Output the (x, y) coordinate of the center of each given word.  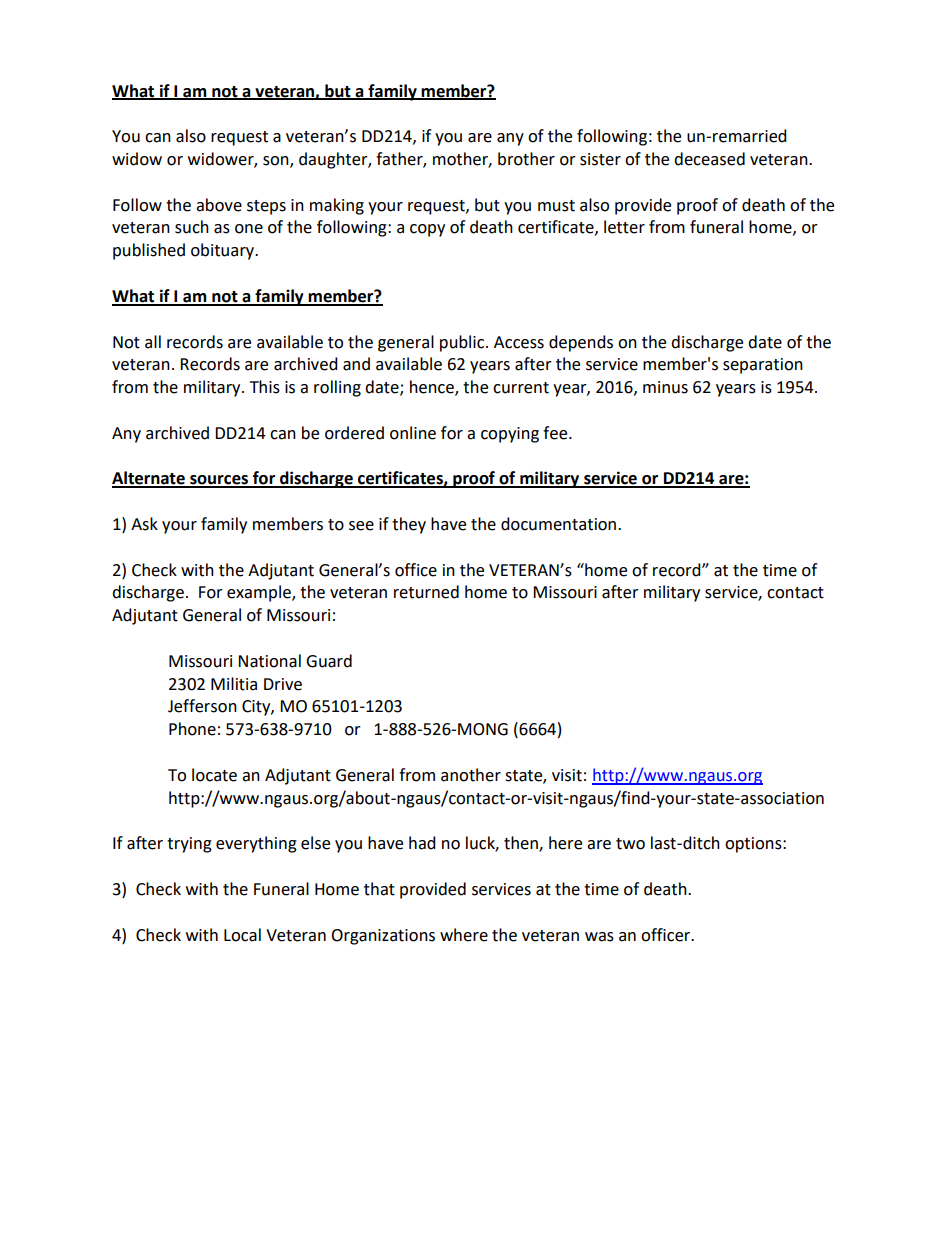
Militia (234, 684)
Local (242, 935)
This (265, 387)
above (219, 205)
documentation (560, 524)
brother (526, 159)
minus (665, 387)
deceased (709, 159)
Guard (329, 661)
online (413, 433)
